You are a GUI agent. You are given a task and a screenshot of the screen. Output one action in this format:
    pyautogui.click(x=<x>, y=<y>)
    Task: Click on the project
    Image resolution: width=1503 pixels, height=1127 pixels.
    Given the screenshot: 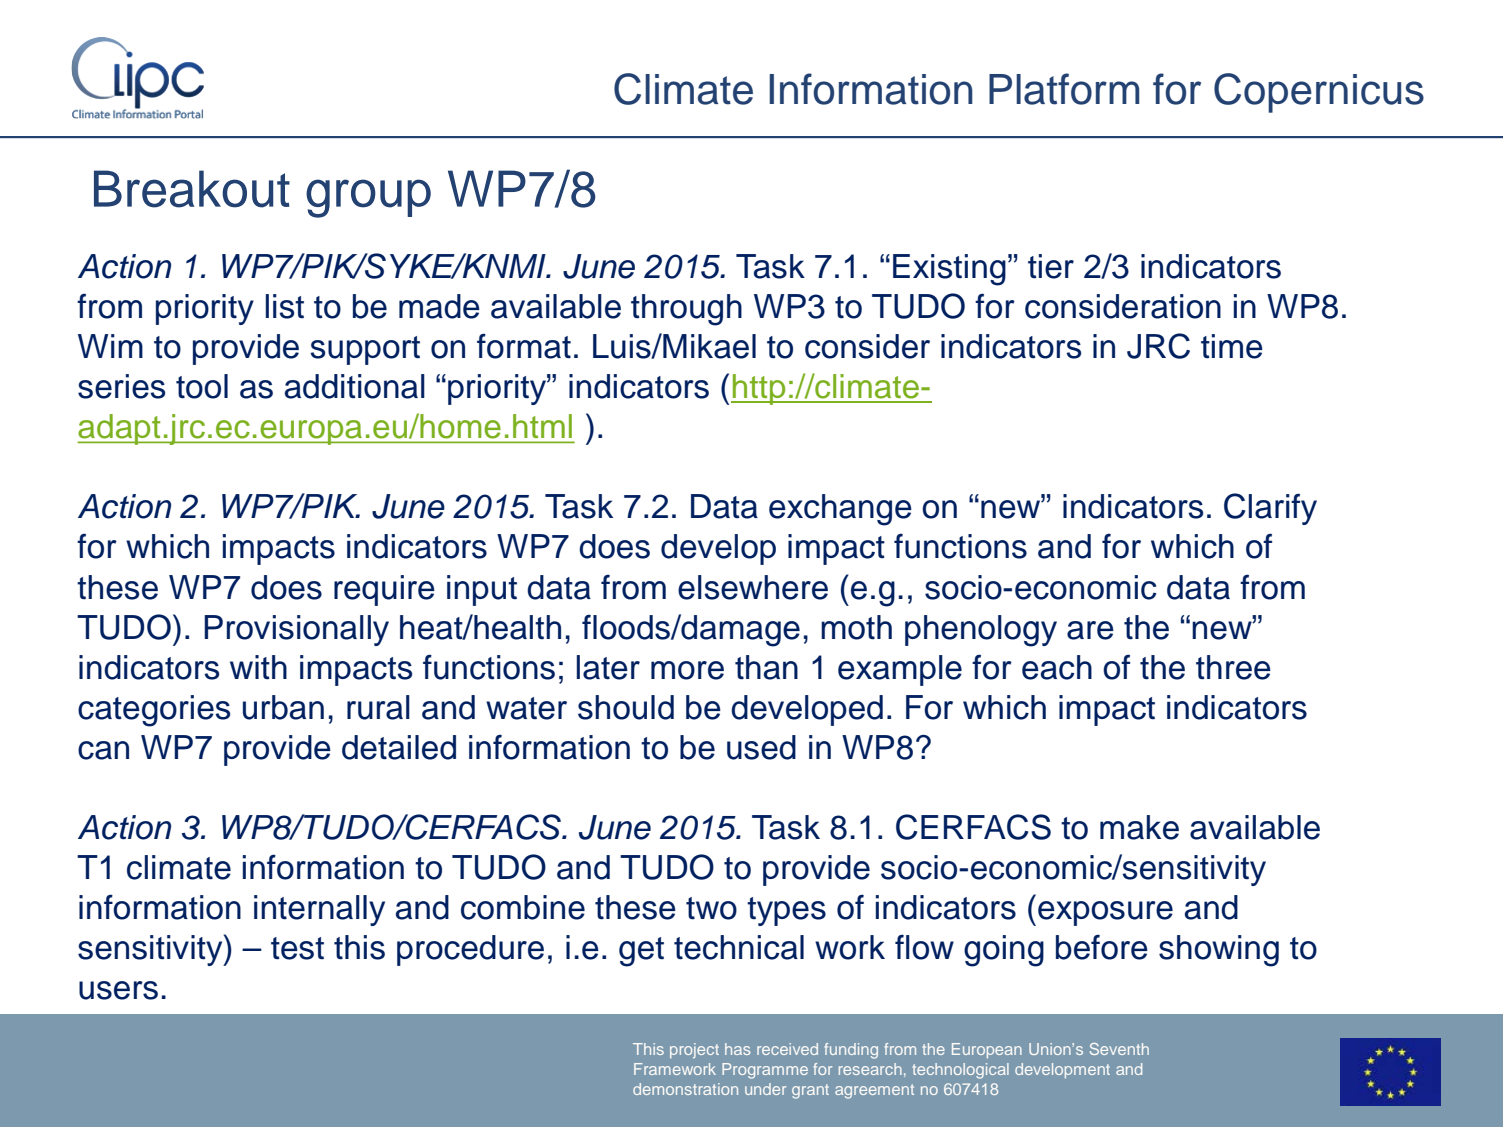 What is the action you would take?
    pyautogui.click(x=694, y=1050)
